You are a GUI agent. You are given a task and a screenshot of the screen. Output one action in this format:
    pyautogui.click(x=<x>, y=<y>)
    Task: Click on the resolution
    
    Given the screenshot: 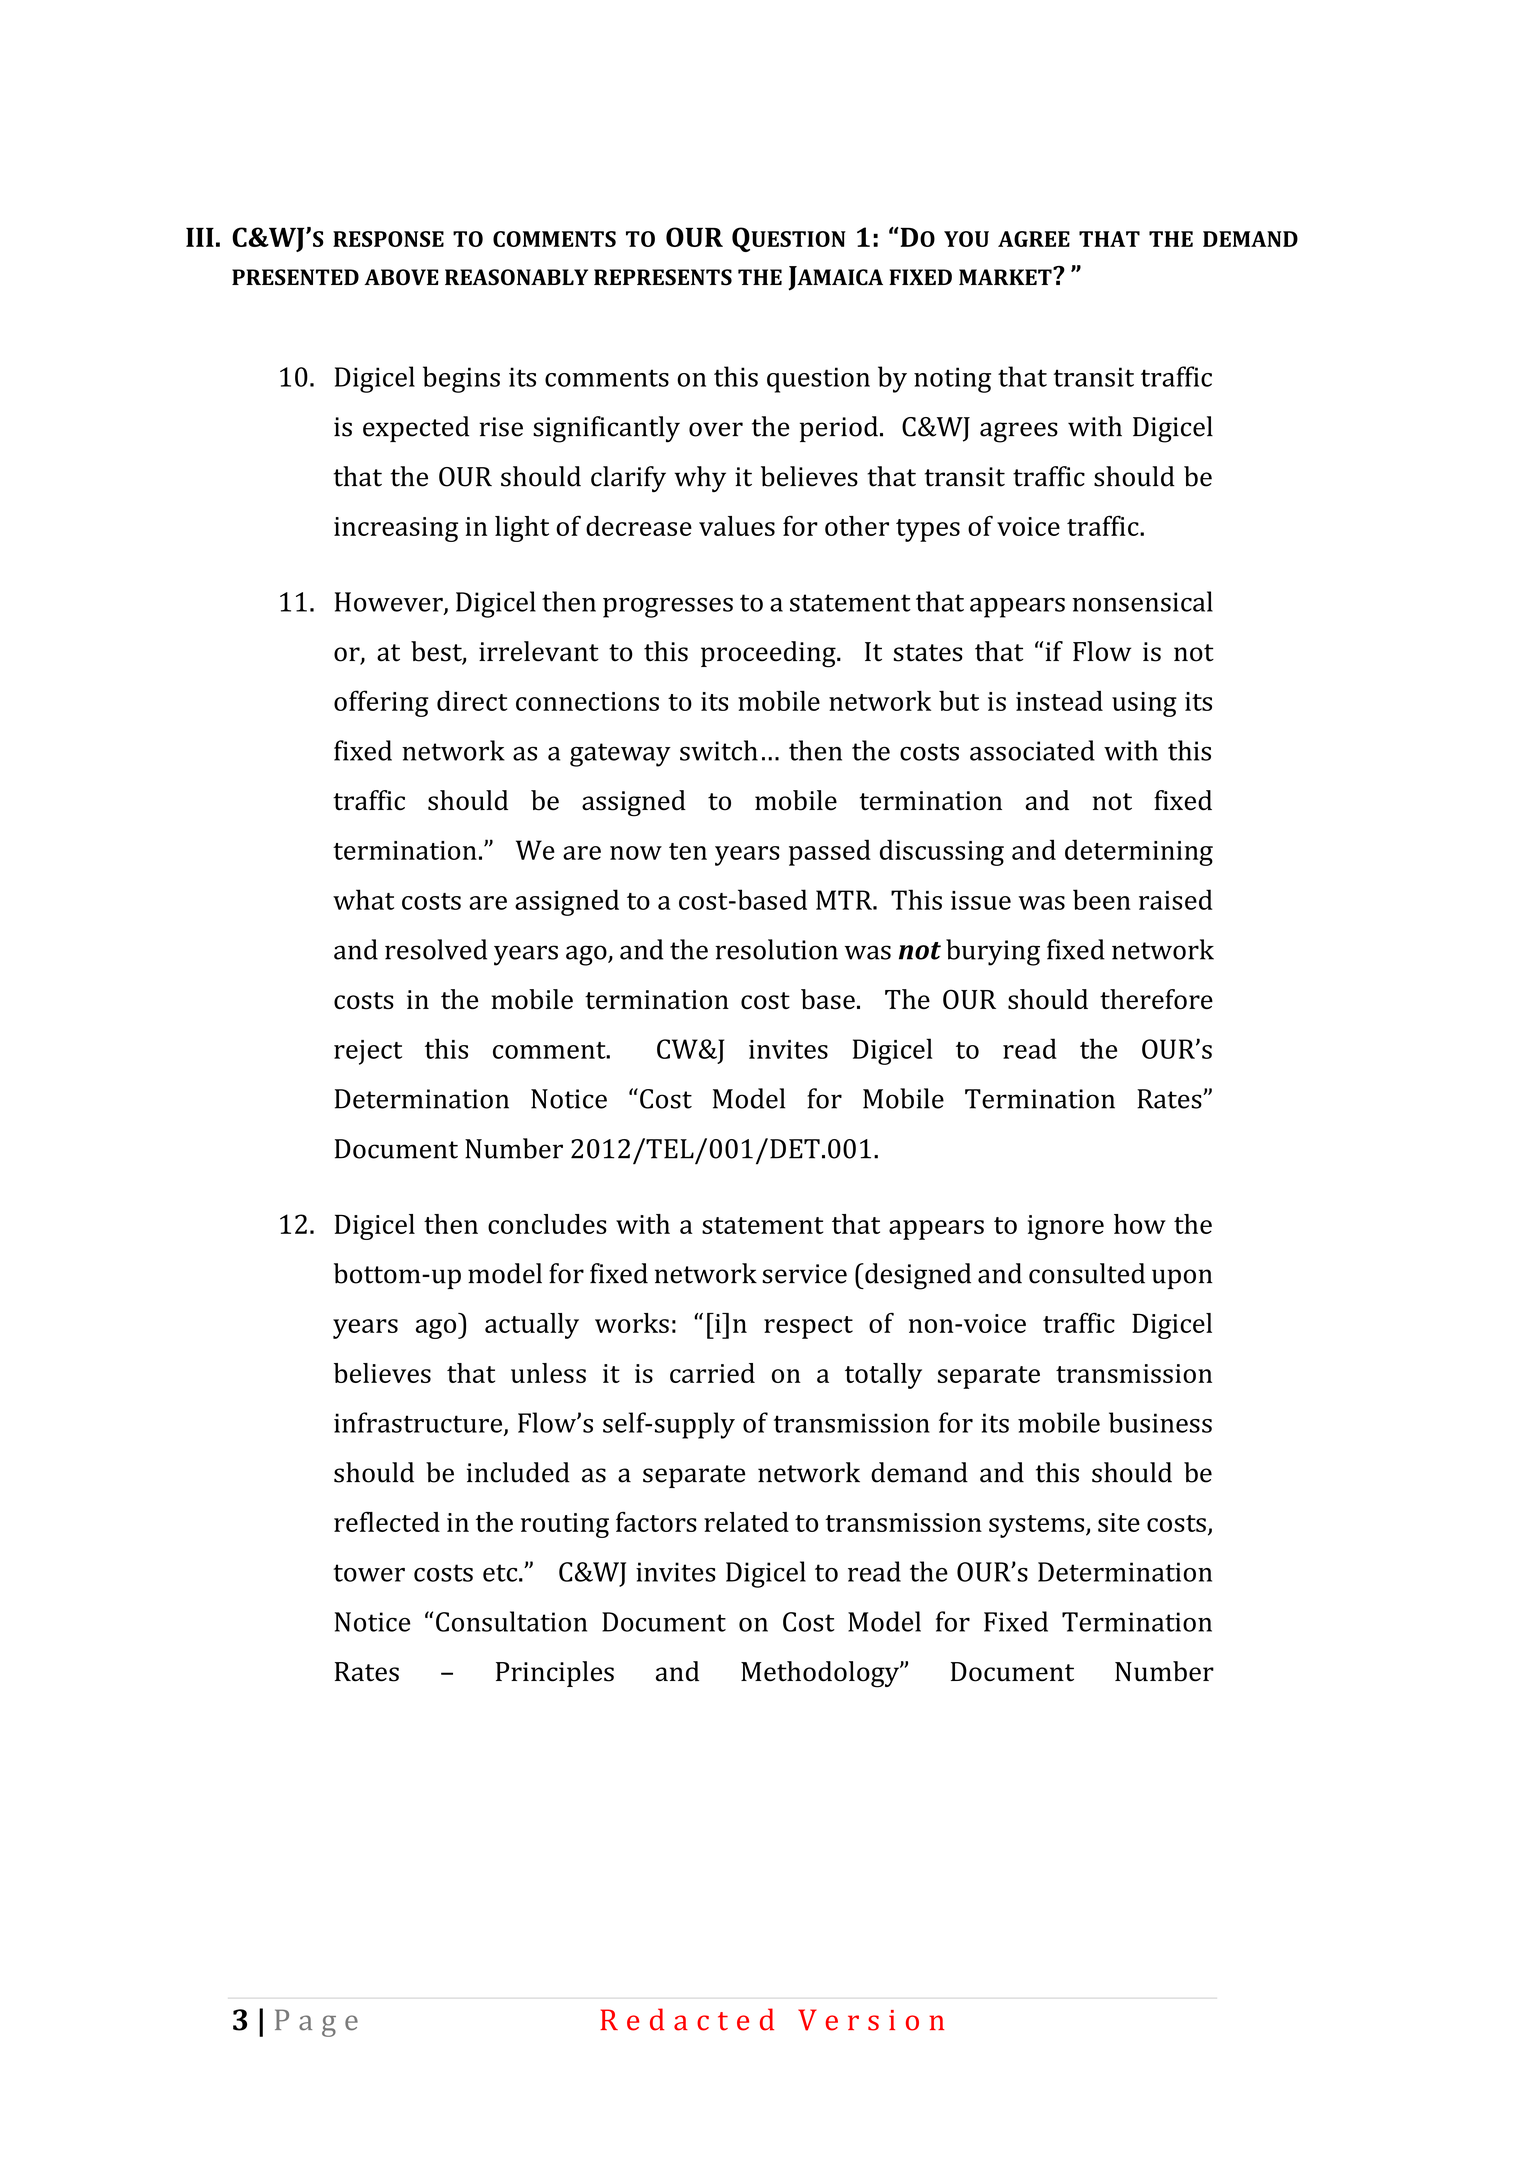 What is the action you would take?
    pyautogui.click(x=776, y=949)
